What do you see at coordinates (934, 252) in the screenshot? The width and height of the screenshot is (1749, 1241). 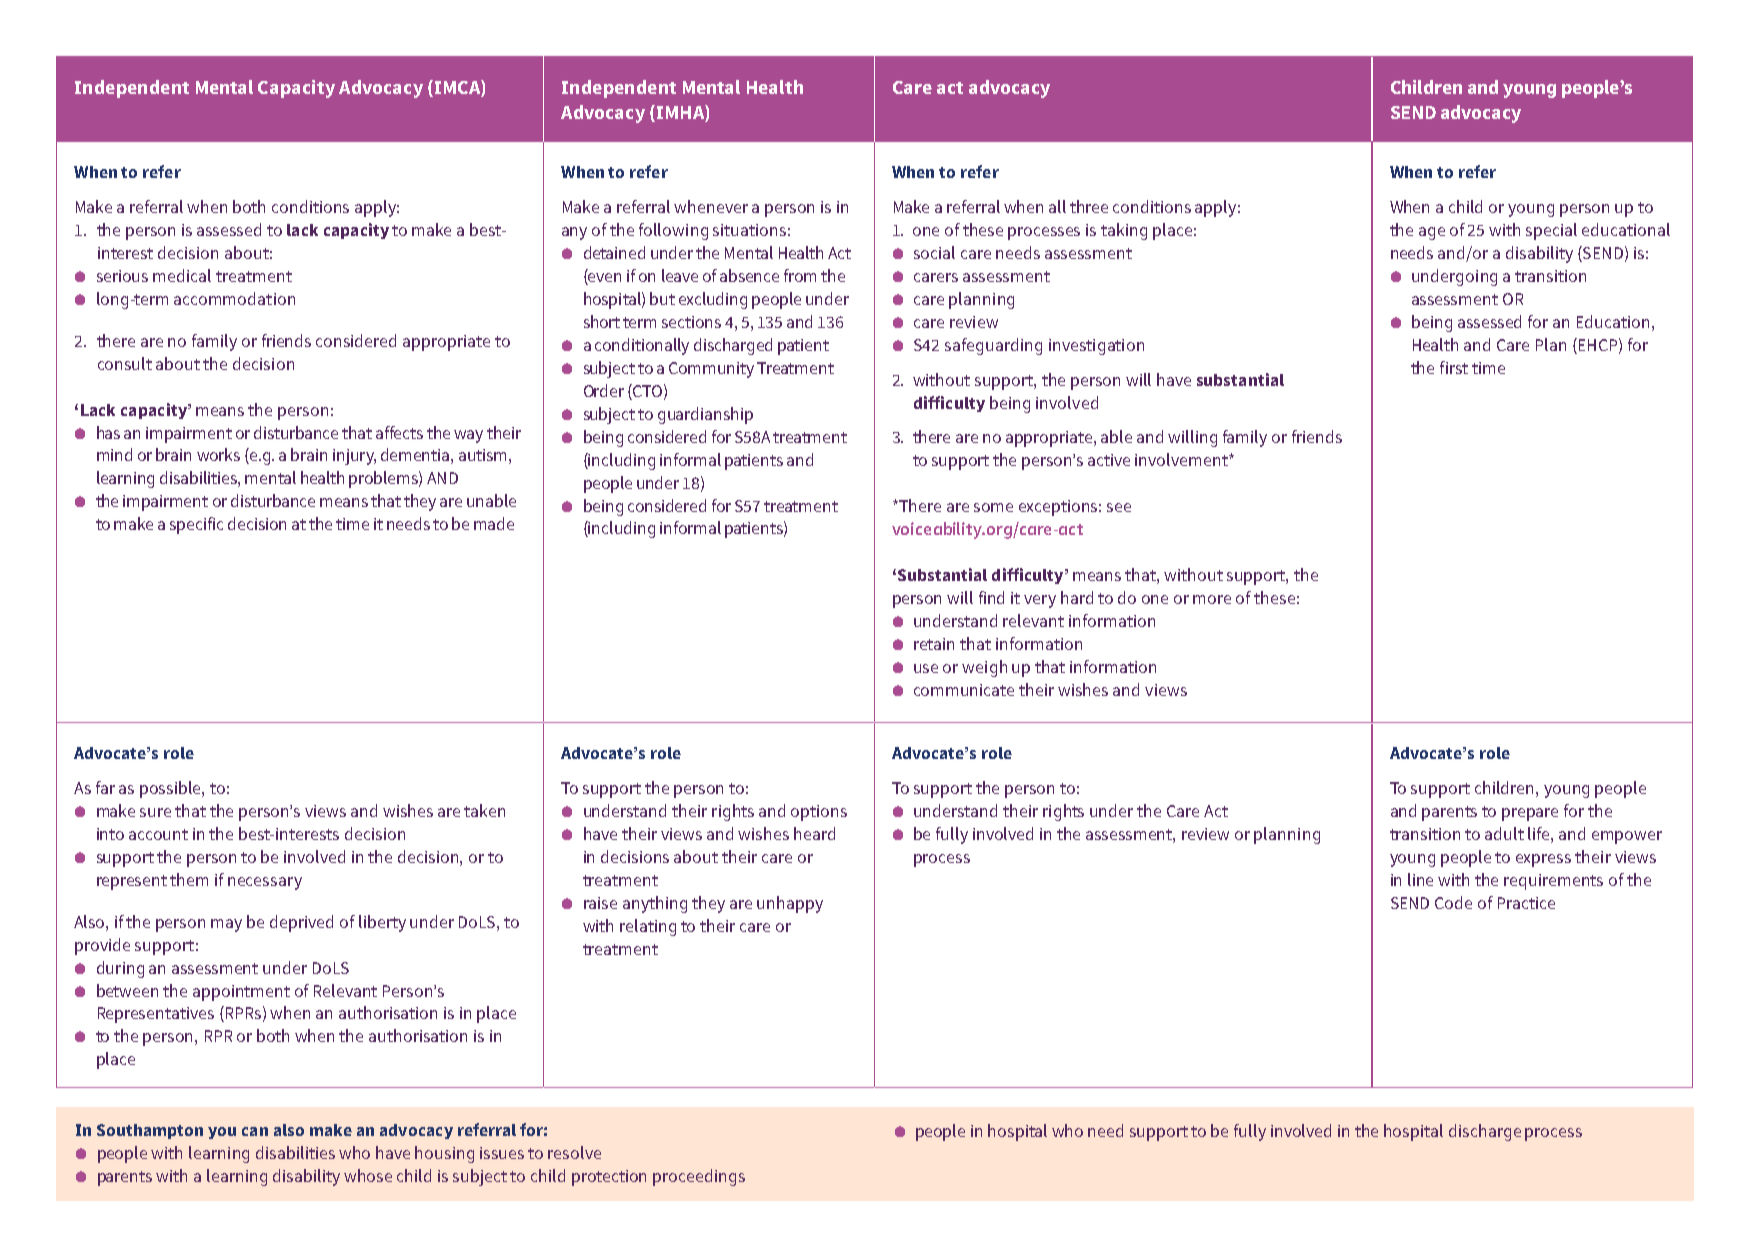 I see `social` at bounding box center [934, 252].
